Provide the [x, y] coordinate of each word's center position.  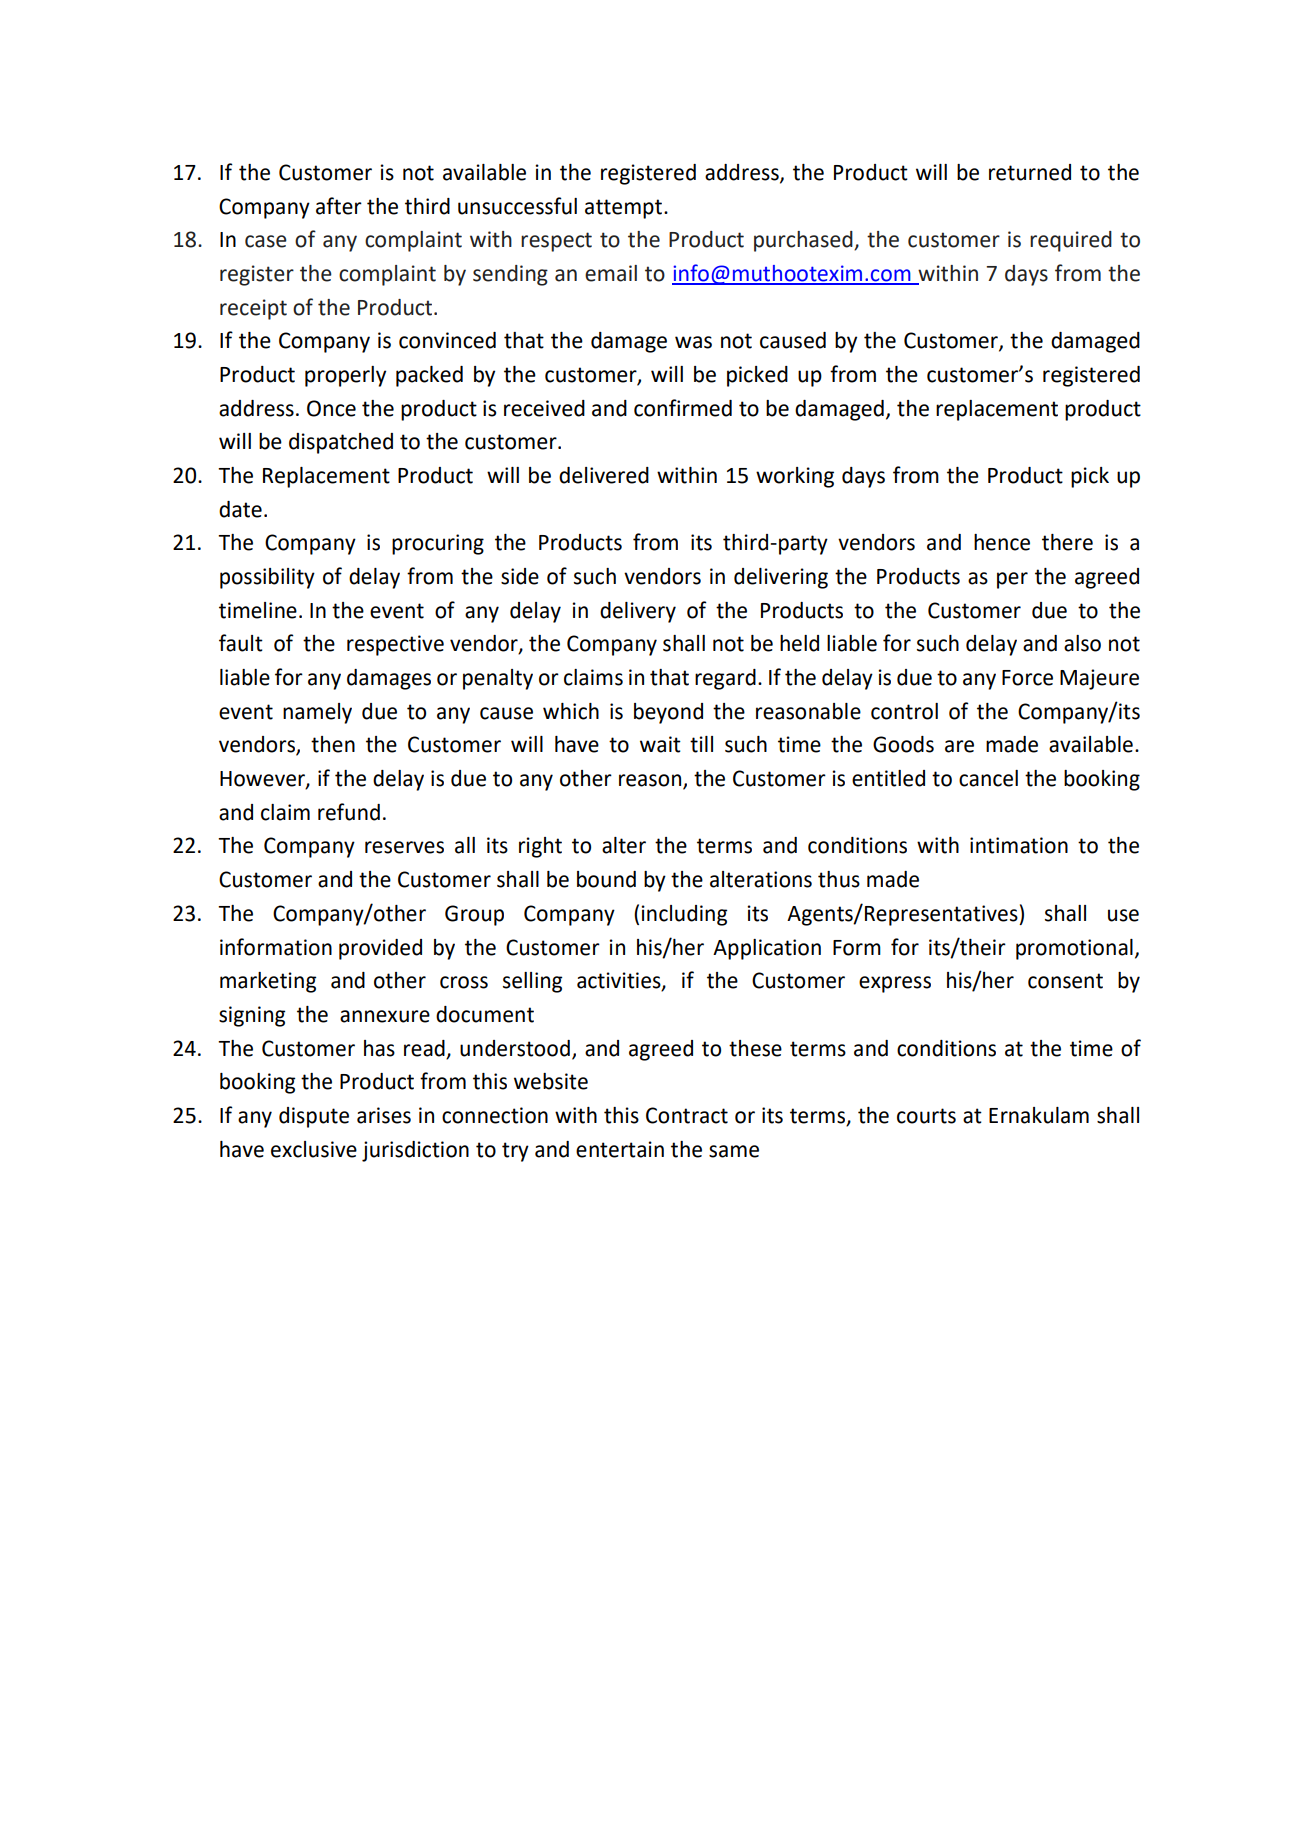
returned [1030, 172]
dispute [314, 1117]
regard [725, 679]
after [339, 206]
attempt [623, 209]
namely [317, 713]
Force [1027, 678]
